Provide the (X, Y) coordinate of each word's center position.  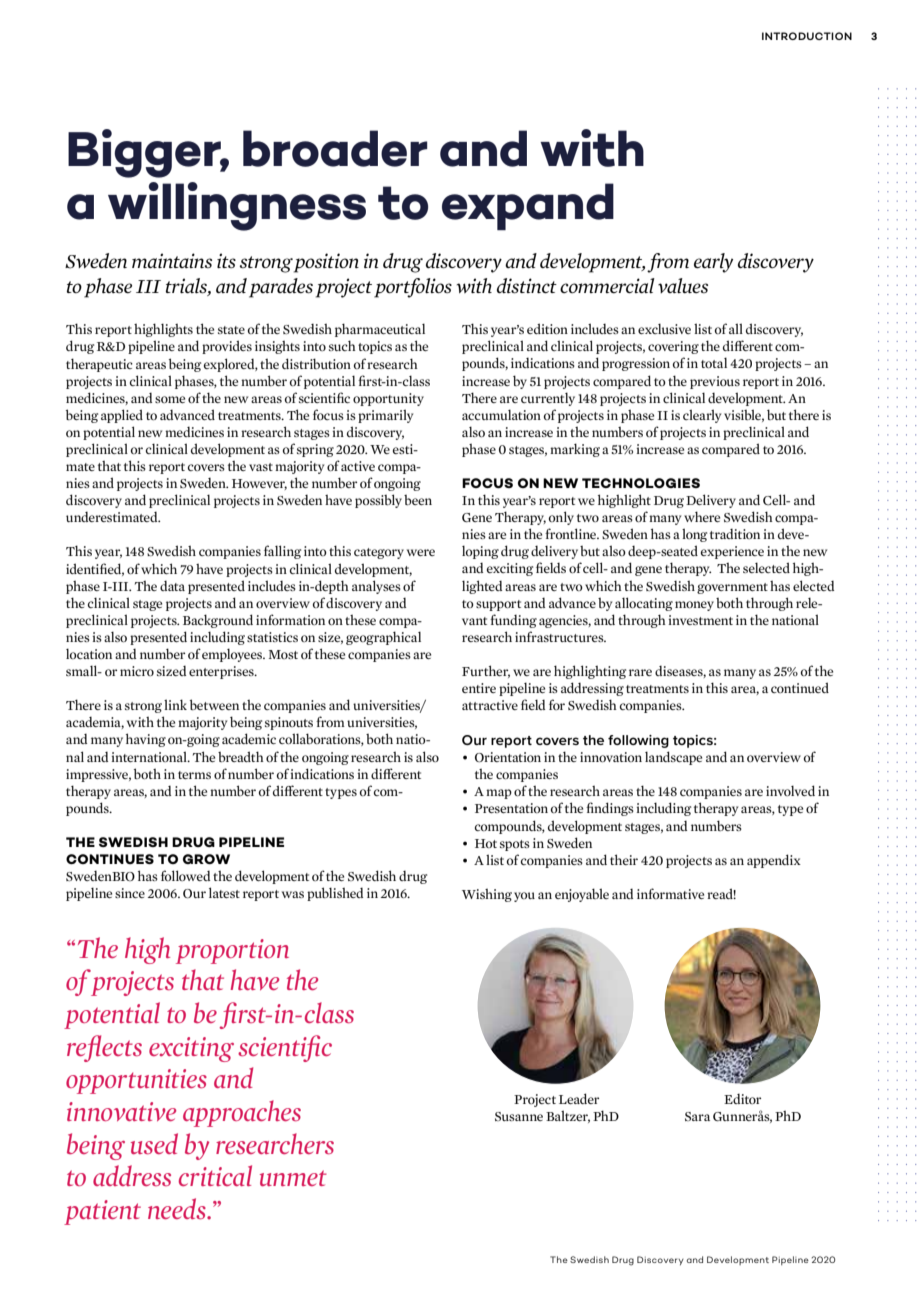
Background (218, 621)
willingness (237, 206)
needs (178, 1208)
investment (700, 620)
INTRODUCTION (807, 36)
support (498, 605)
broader (335, 148)
